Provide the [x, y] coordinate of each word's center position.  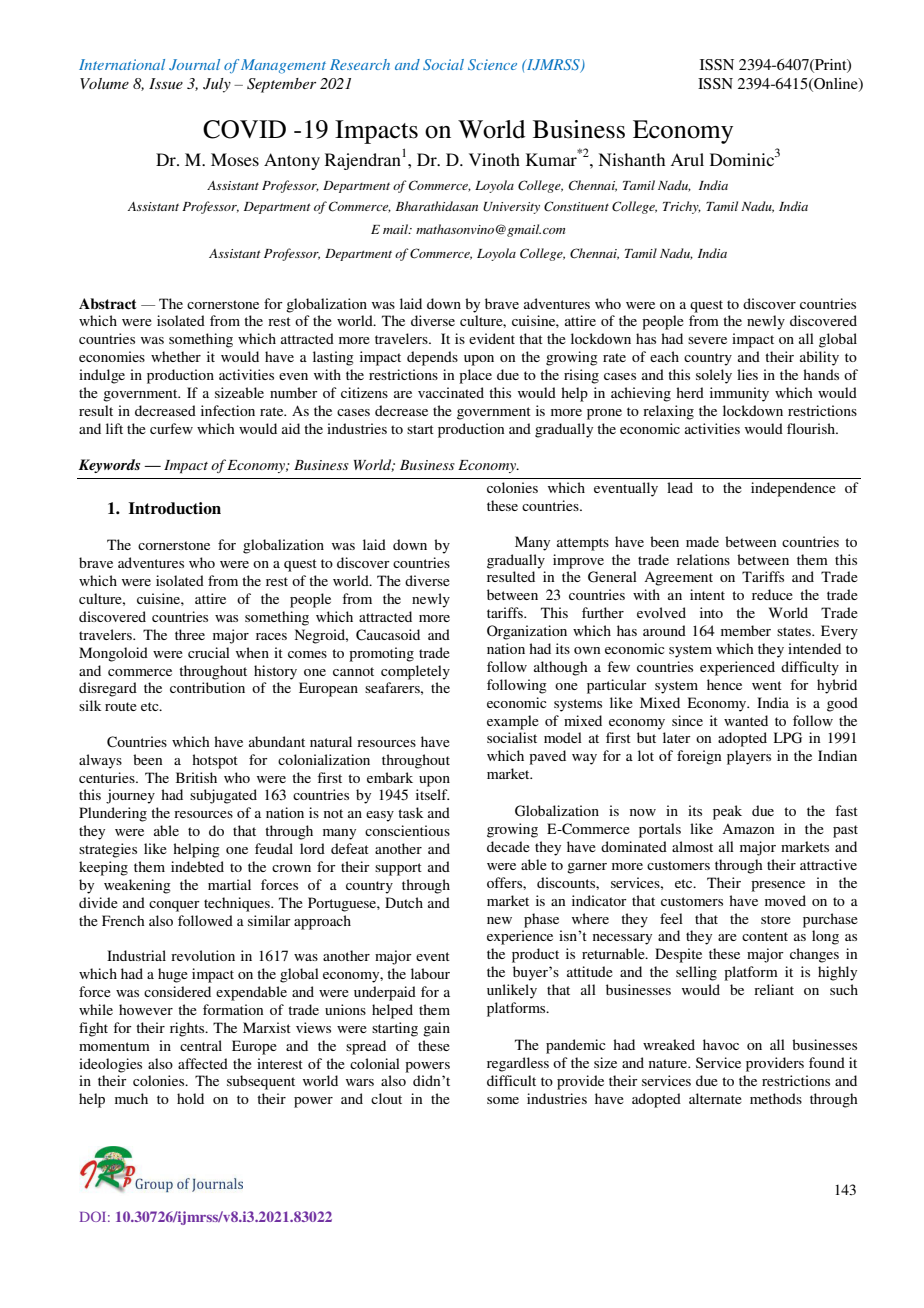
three [190, 634]
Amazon [748, 829]
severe [707, 340]
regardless [518, 1064]
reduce [772, 594]
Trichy [682, 207]
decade [508, 846]
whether [176, 356]
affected [203, 1063]
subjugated [223, 796]
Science [492, 64]
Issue [166, 83]
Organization [527, 632]
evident [492, 338]
